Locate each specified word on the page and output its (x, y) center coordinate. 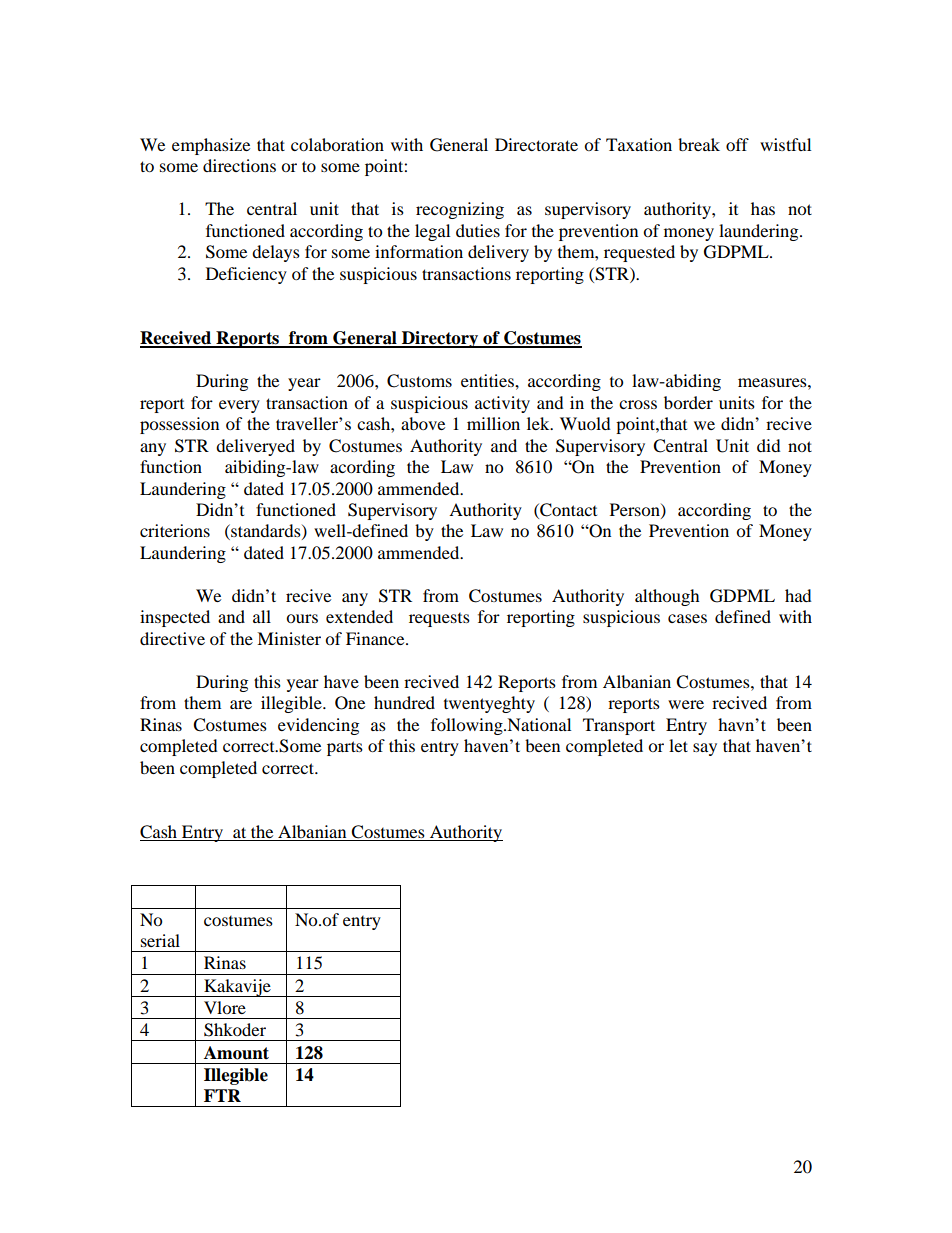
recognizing (460, 210)
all (262, 616)
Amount (236, 1053)
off (737, 144)
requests (439, 620)
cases (687, 618)
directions (239, 165)
